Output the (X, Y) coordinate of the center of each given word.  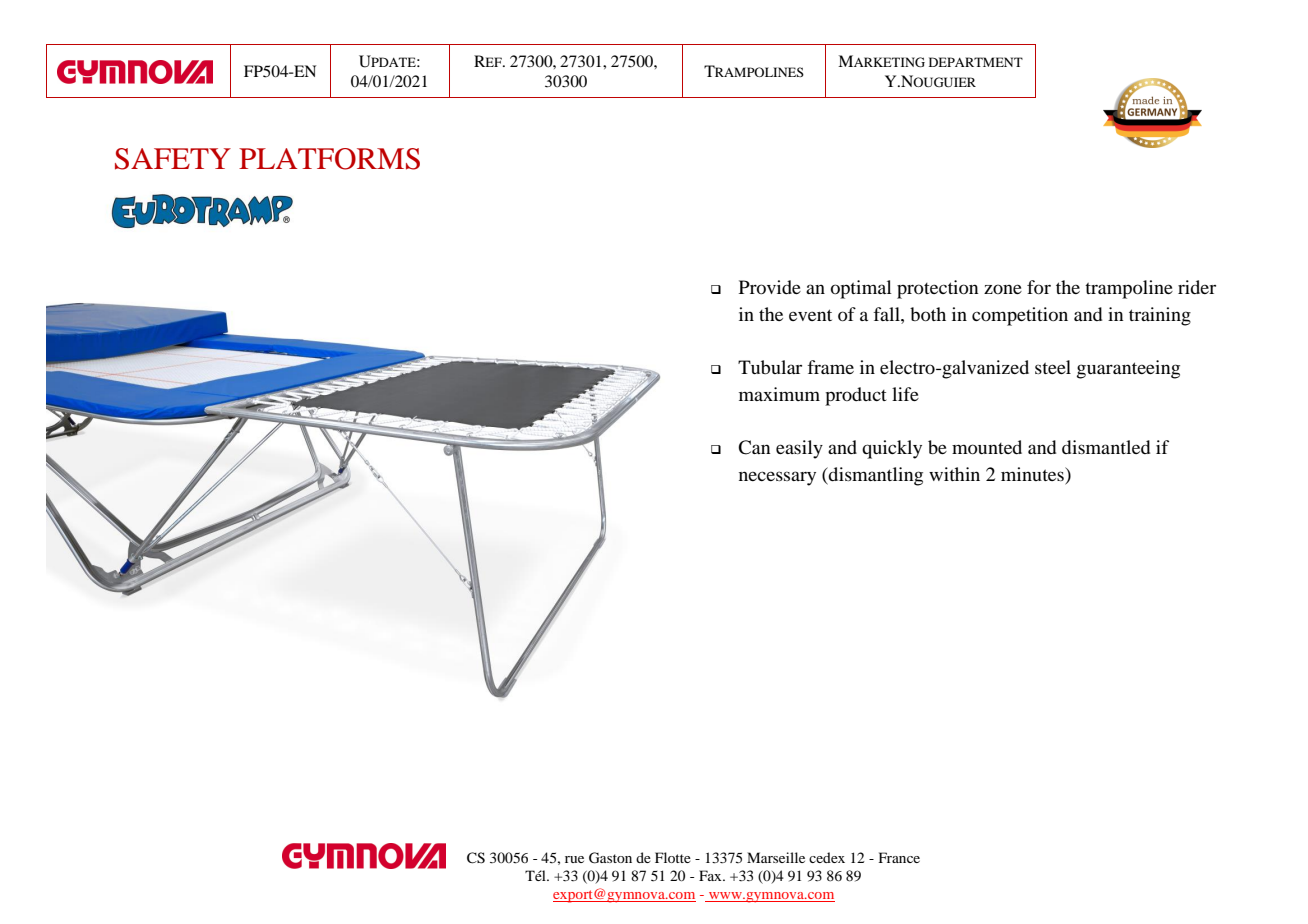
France (899, 857)
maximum (779, 394)
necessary (777, 478)
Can (754, 447)
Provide (770, 287)
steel (1053, 367)
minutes (1033, 475)
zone (1003, 289)
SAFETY (173, 159)
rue (574, 859)
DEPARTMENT (976, 62)
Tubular (770, 367)
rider (1197, 287)
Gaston (610, 858)
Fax (711, 875)
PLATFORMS (329, 159)
